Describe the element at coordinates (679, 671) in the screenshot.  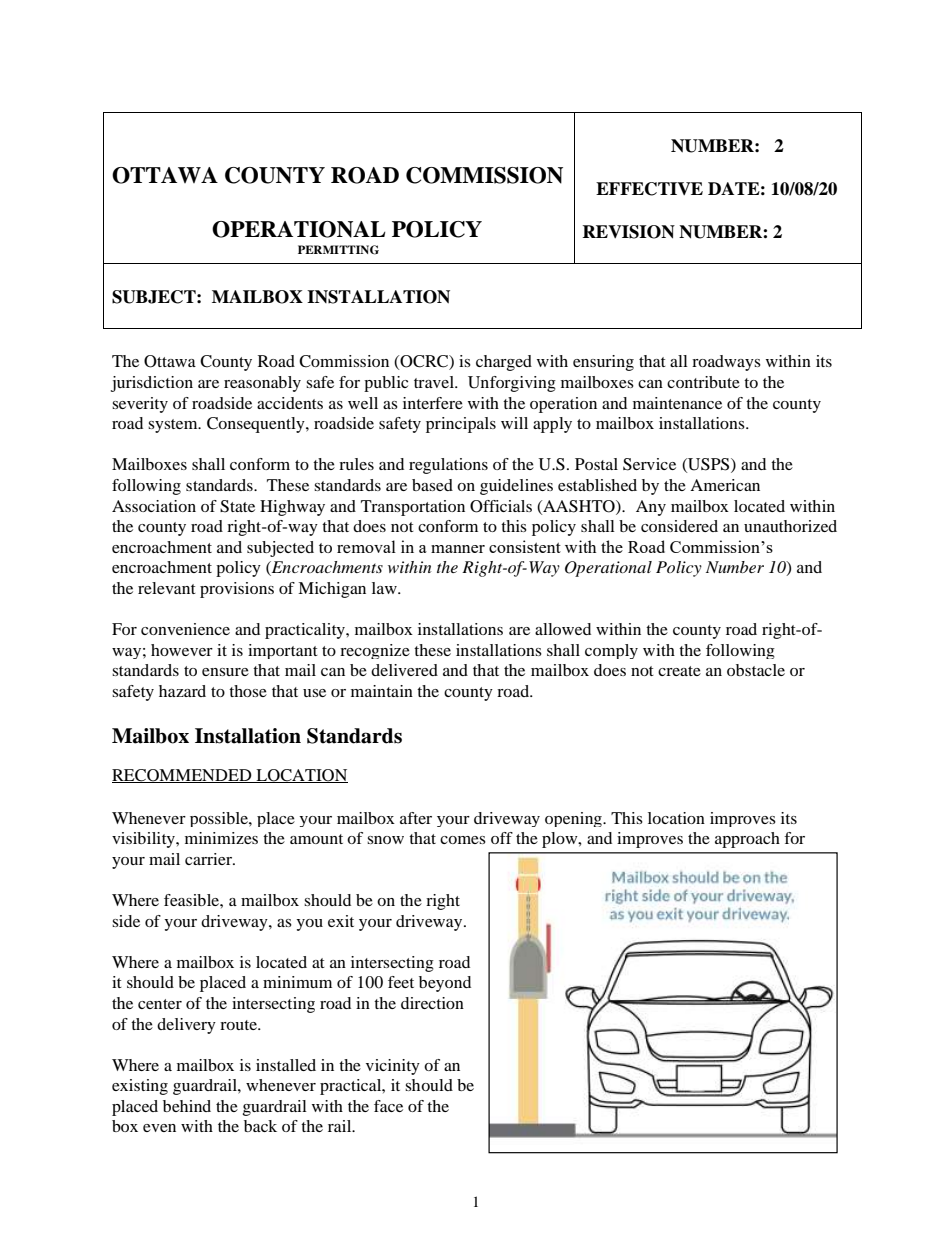
I see `create` at that location.
